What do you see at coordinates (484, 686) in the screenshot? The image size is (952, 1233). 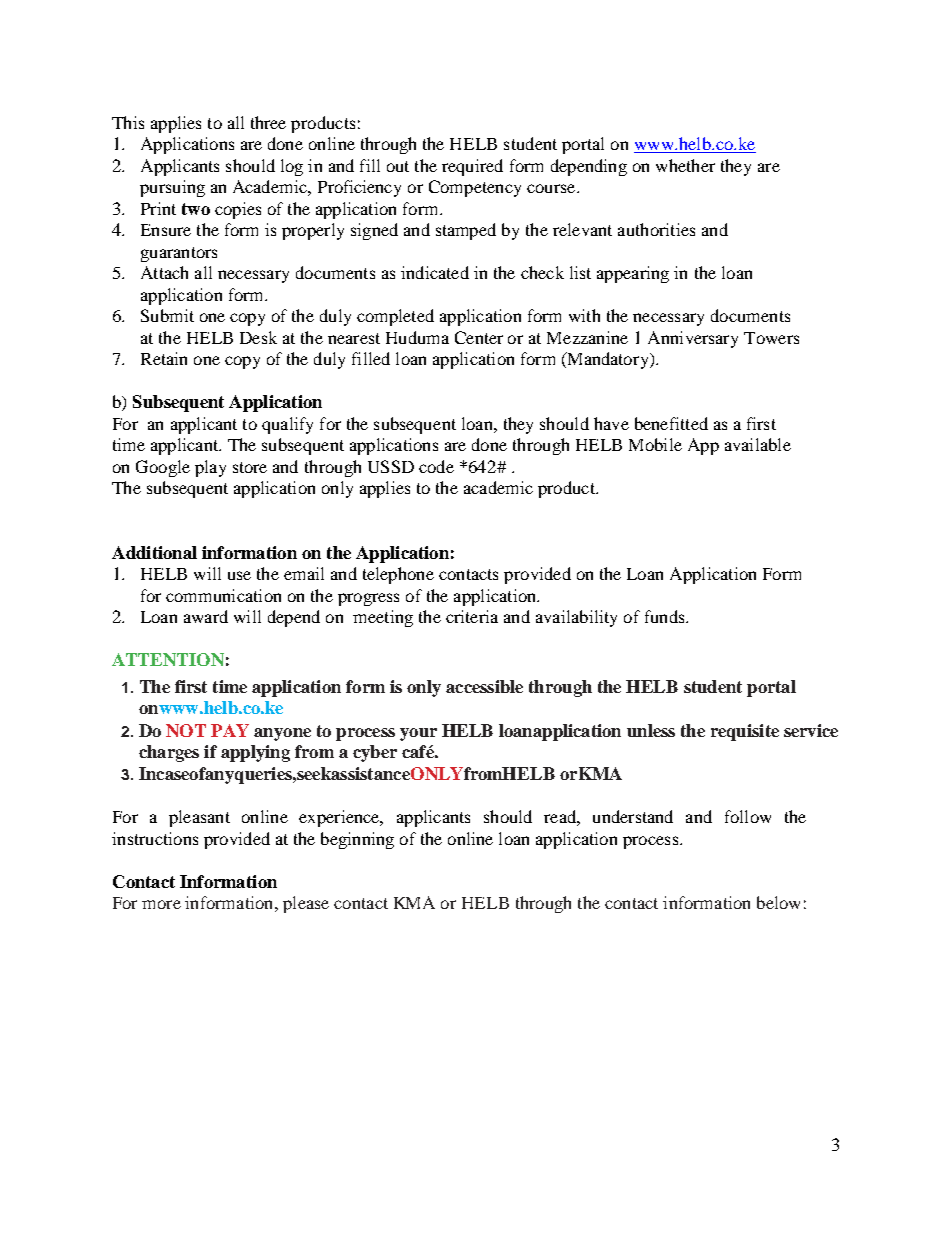 I see `accessible` at bounding box center [484, 686].
